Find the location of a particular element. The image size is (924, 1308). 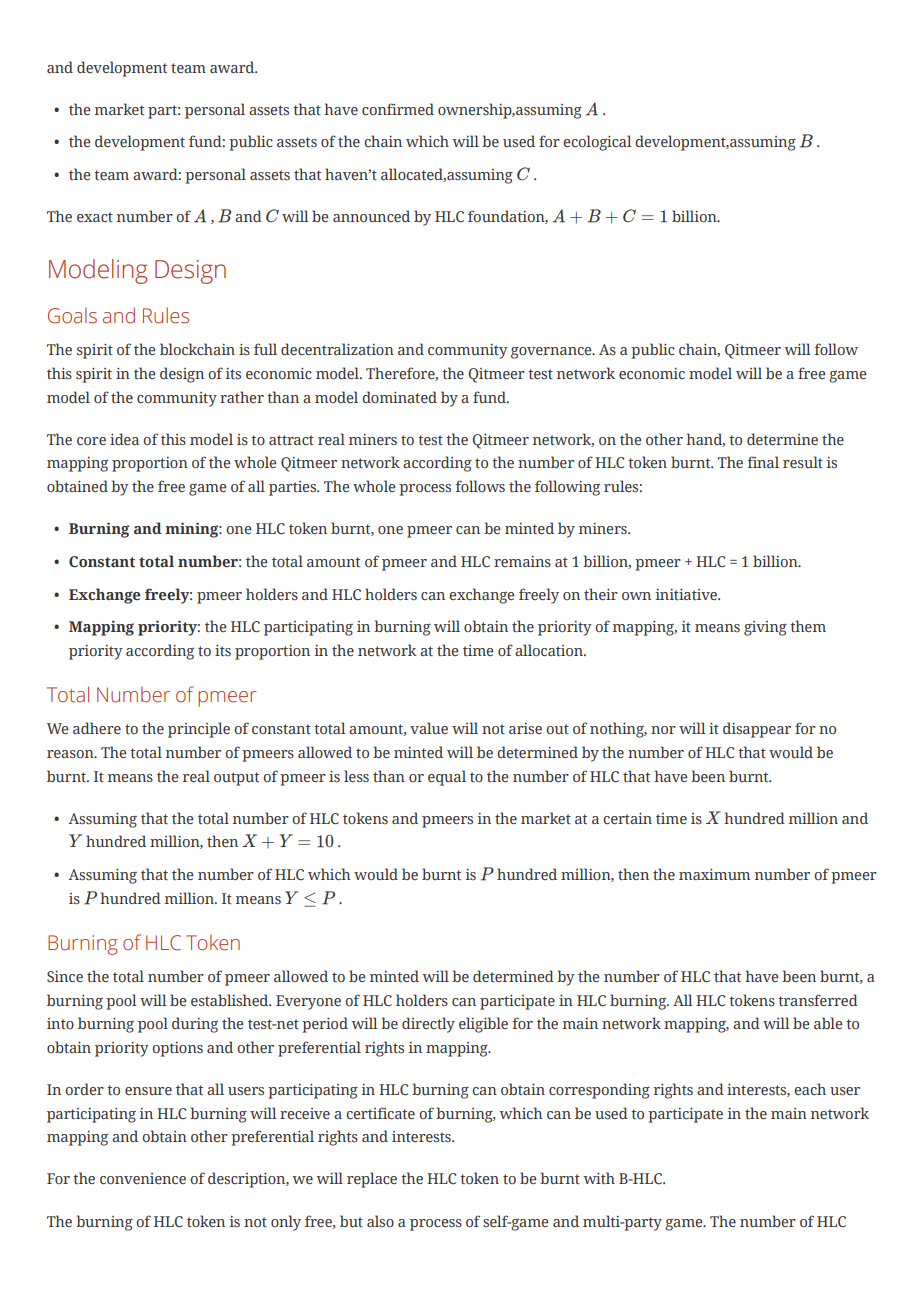

directly is located at coordinates (428, 1025).
